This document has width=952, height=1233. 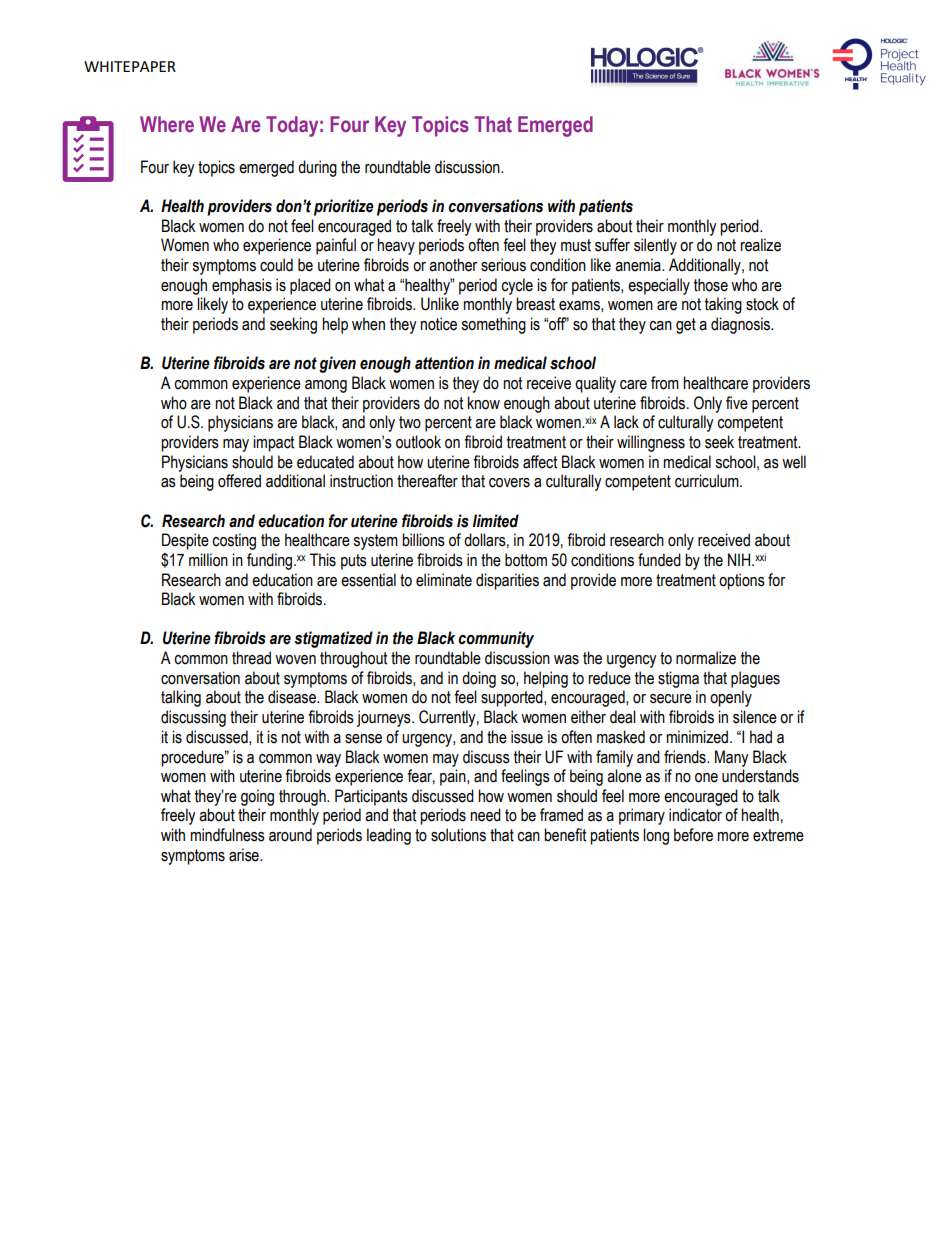 What do you see at coordinates (659, 560) in the document?
I see `funded` at bounding box center [659, 560].
